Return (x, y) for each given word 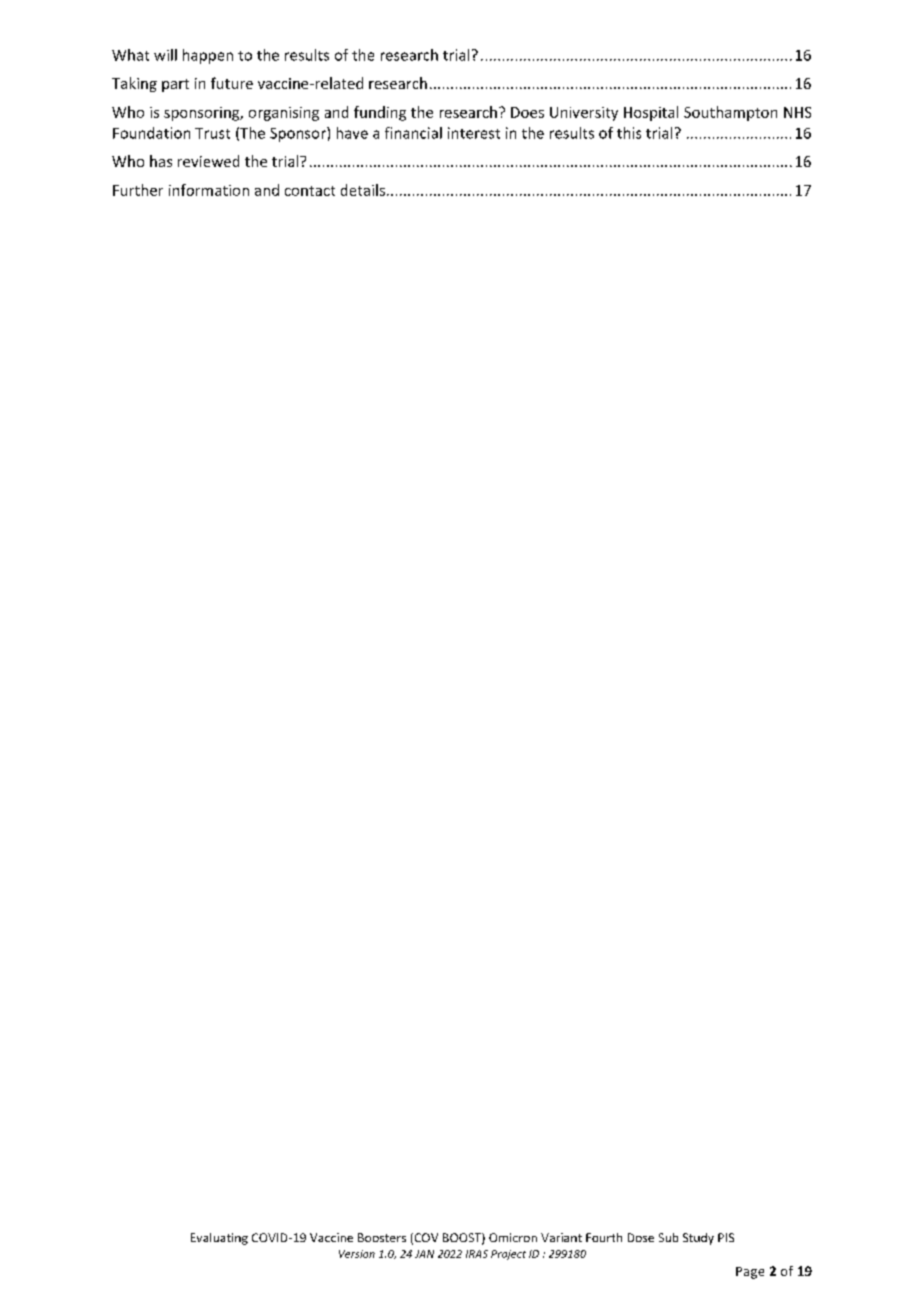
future (232, 83)
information (209, 190)
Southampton (730, 113)
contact (310, 191)
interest (474, 133)
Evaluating (219, 1239)
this (629, 133)
